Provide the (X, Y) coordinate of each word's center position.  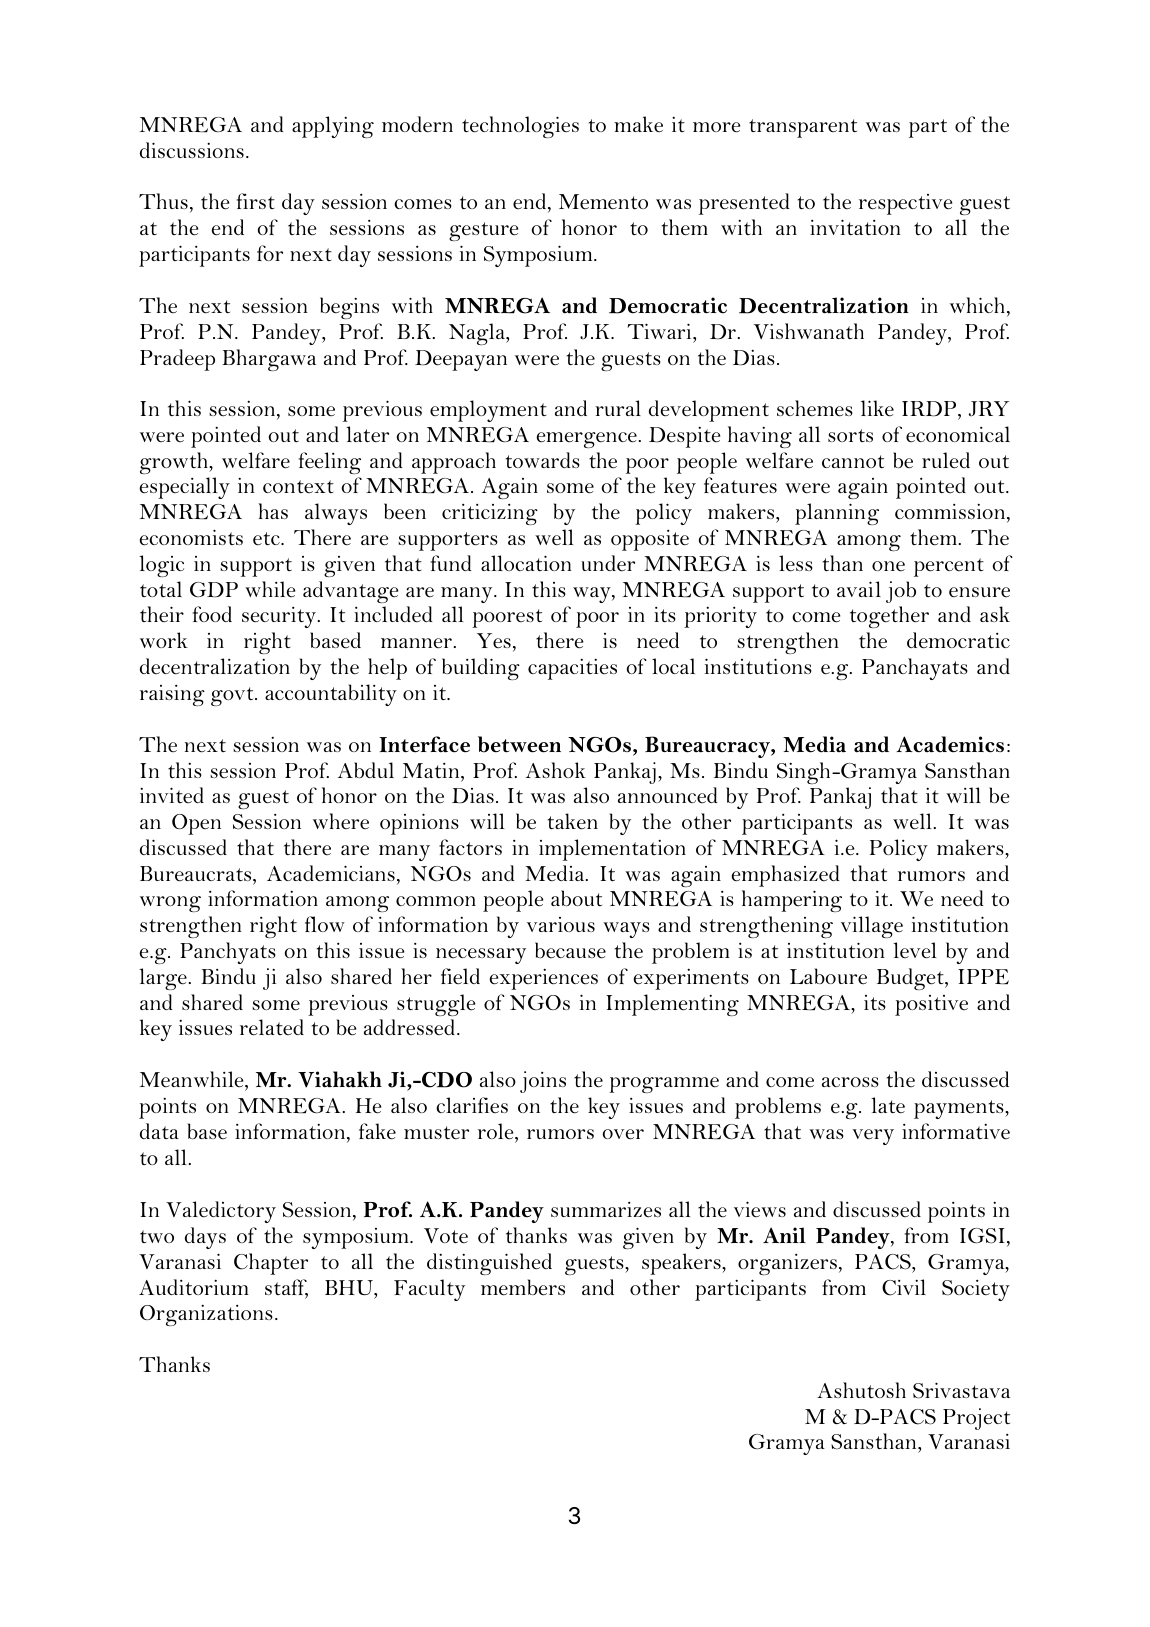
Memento (603, 202)
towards (543, 460)
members (523, 1287)
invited (172, 795)
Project (976, 1419)
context (298, 486)
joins (543, 1082)
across (850, 1082)
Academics (950, 744)
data (159, 1131)
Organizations (206, 1315)
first (256, 201)
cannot (853, 461)
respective (906, 204)
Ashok (556, 770)
